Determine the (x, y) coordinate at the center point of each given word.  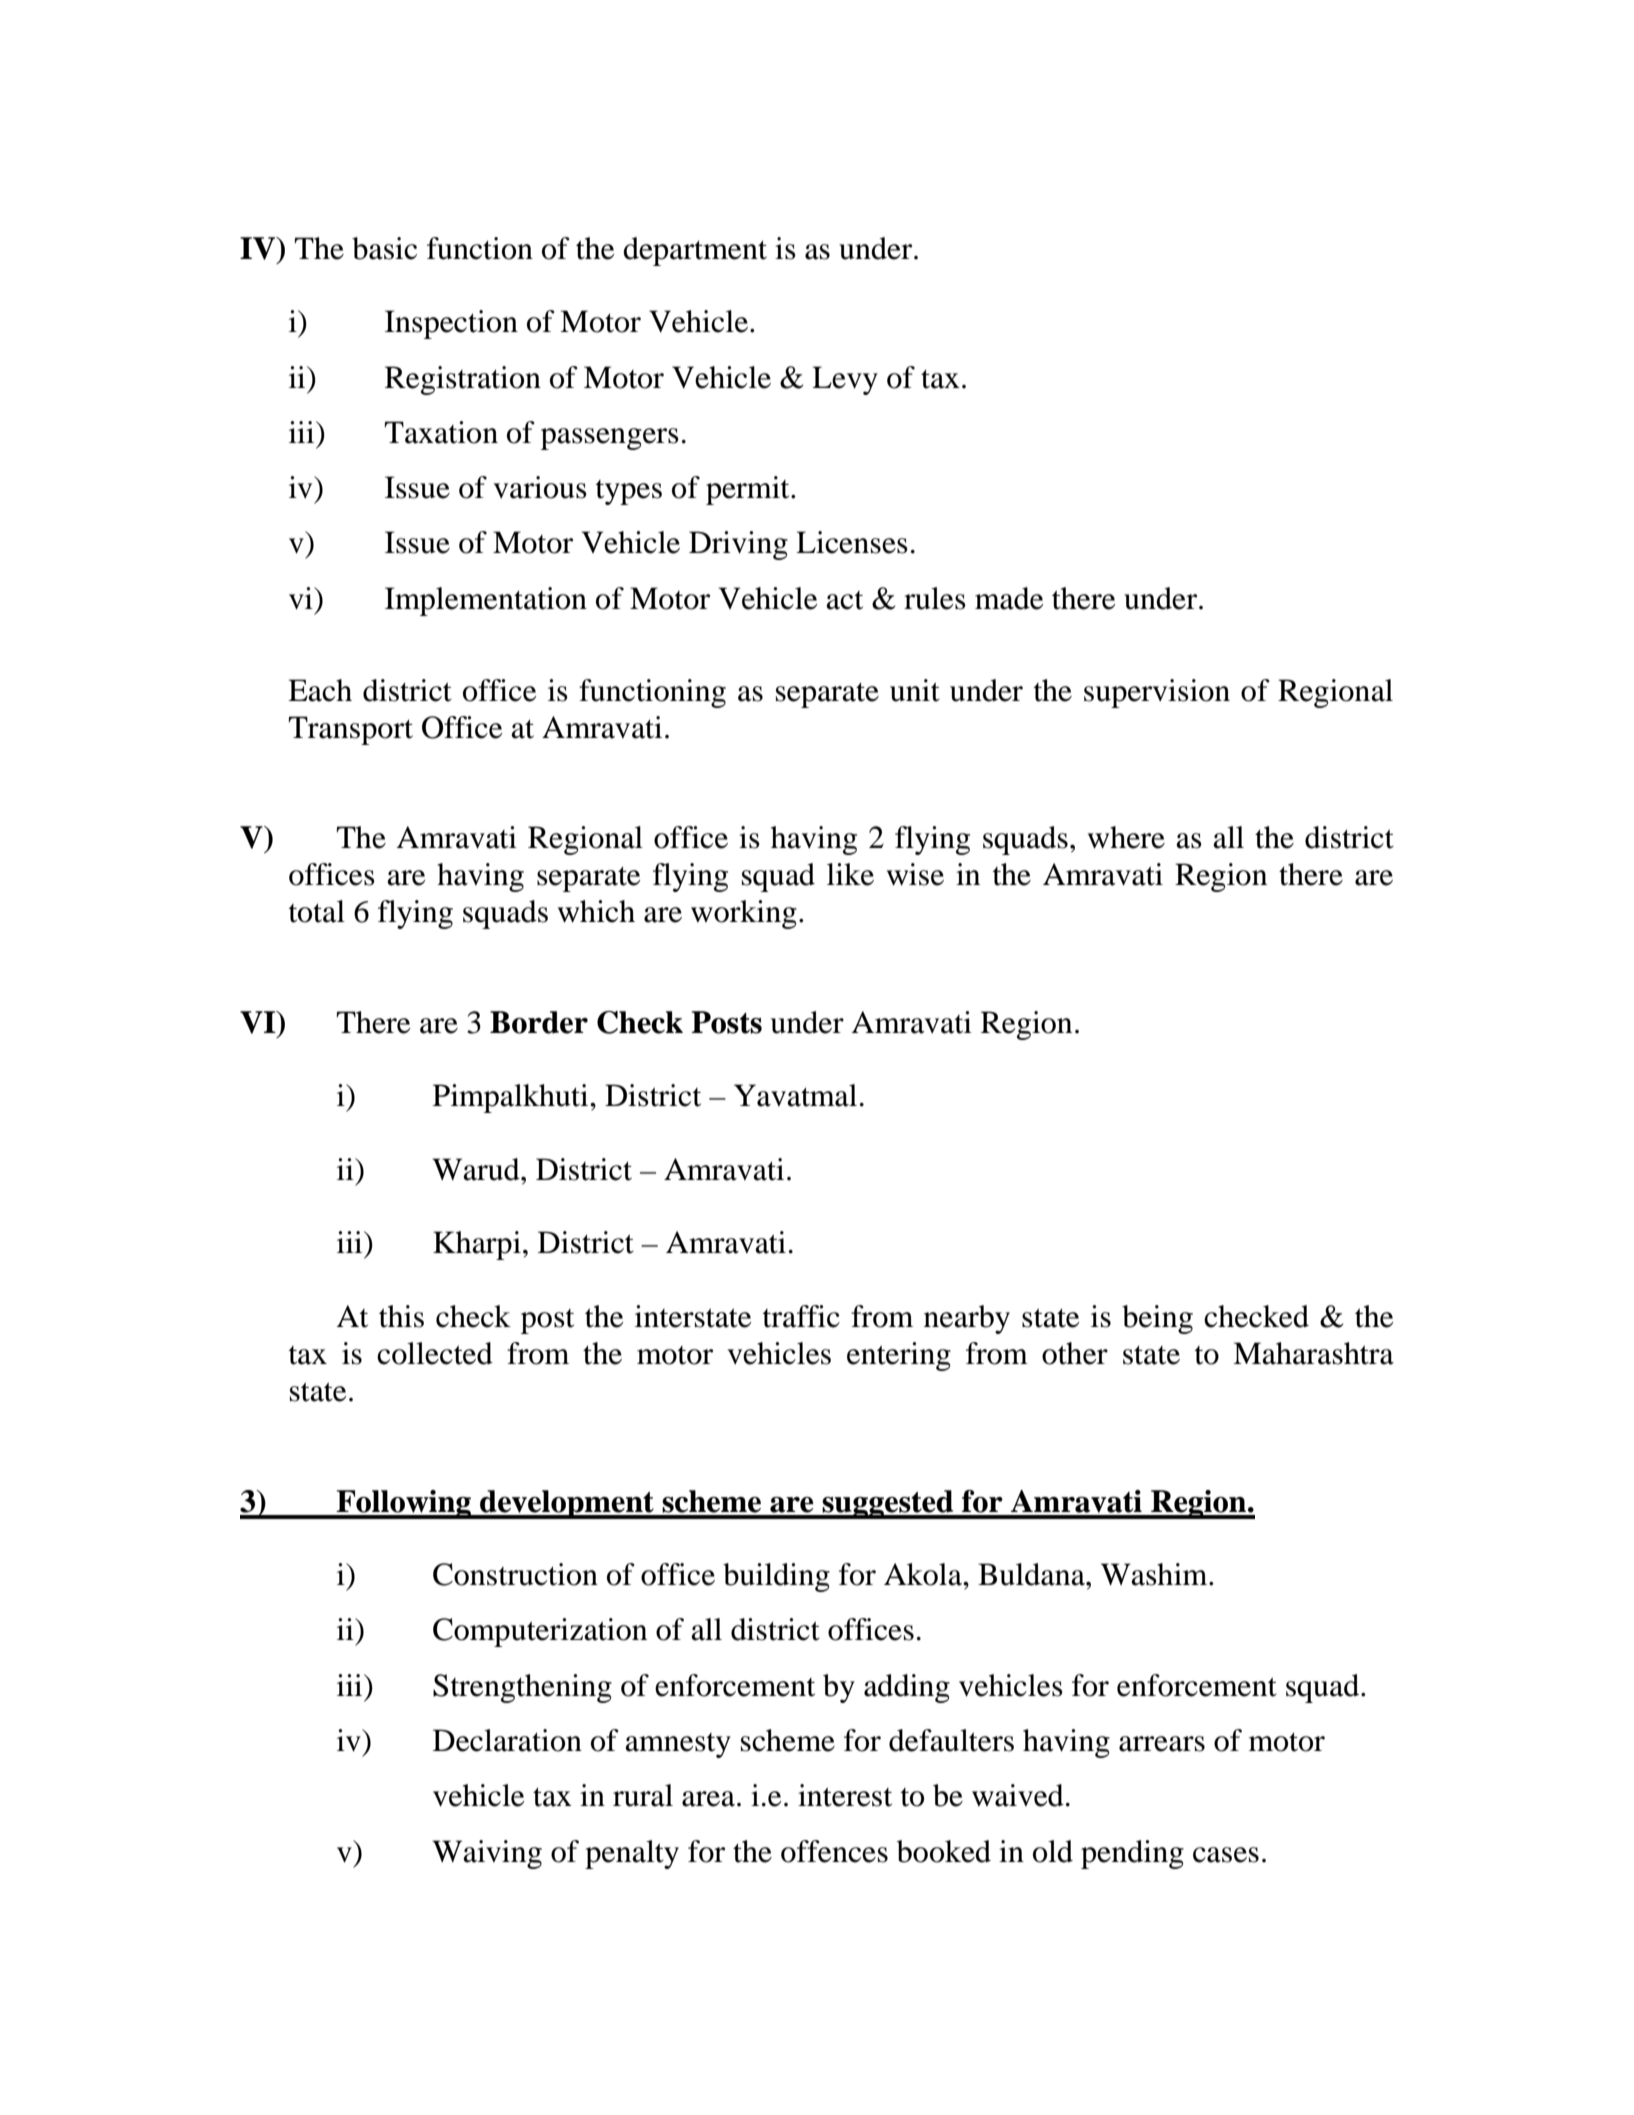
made (1009, 598)
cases (1226, 1855)
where (1126, 837)
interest (845, 1795)
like (850, 874)
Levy (845, 380)
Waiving (487, 1854)
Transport (350, 730)
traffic (801, 1316)
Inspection (451, 324)
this (401, 1316)
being (1157, 1319)
